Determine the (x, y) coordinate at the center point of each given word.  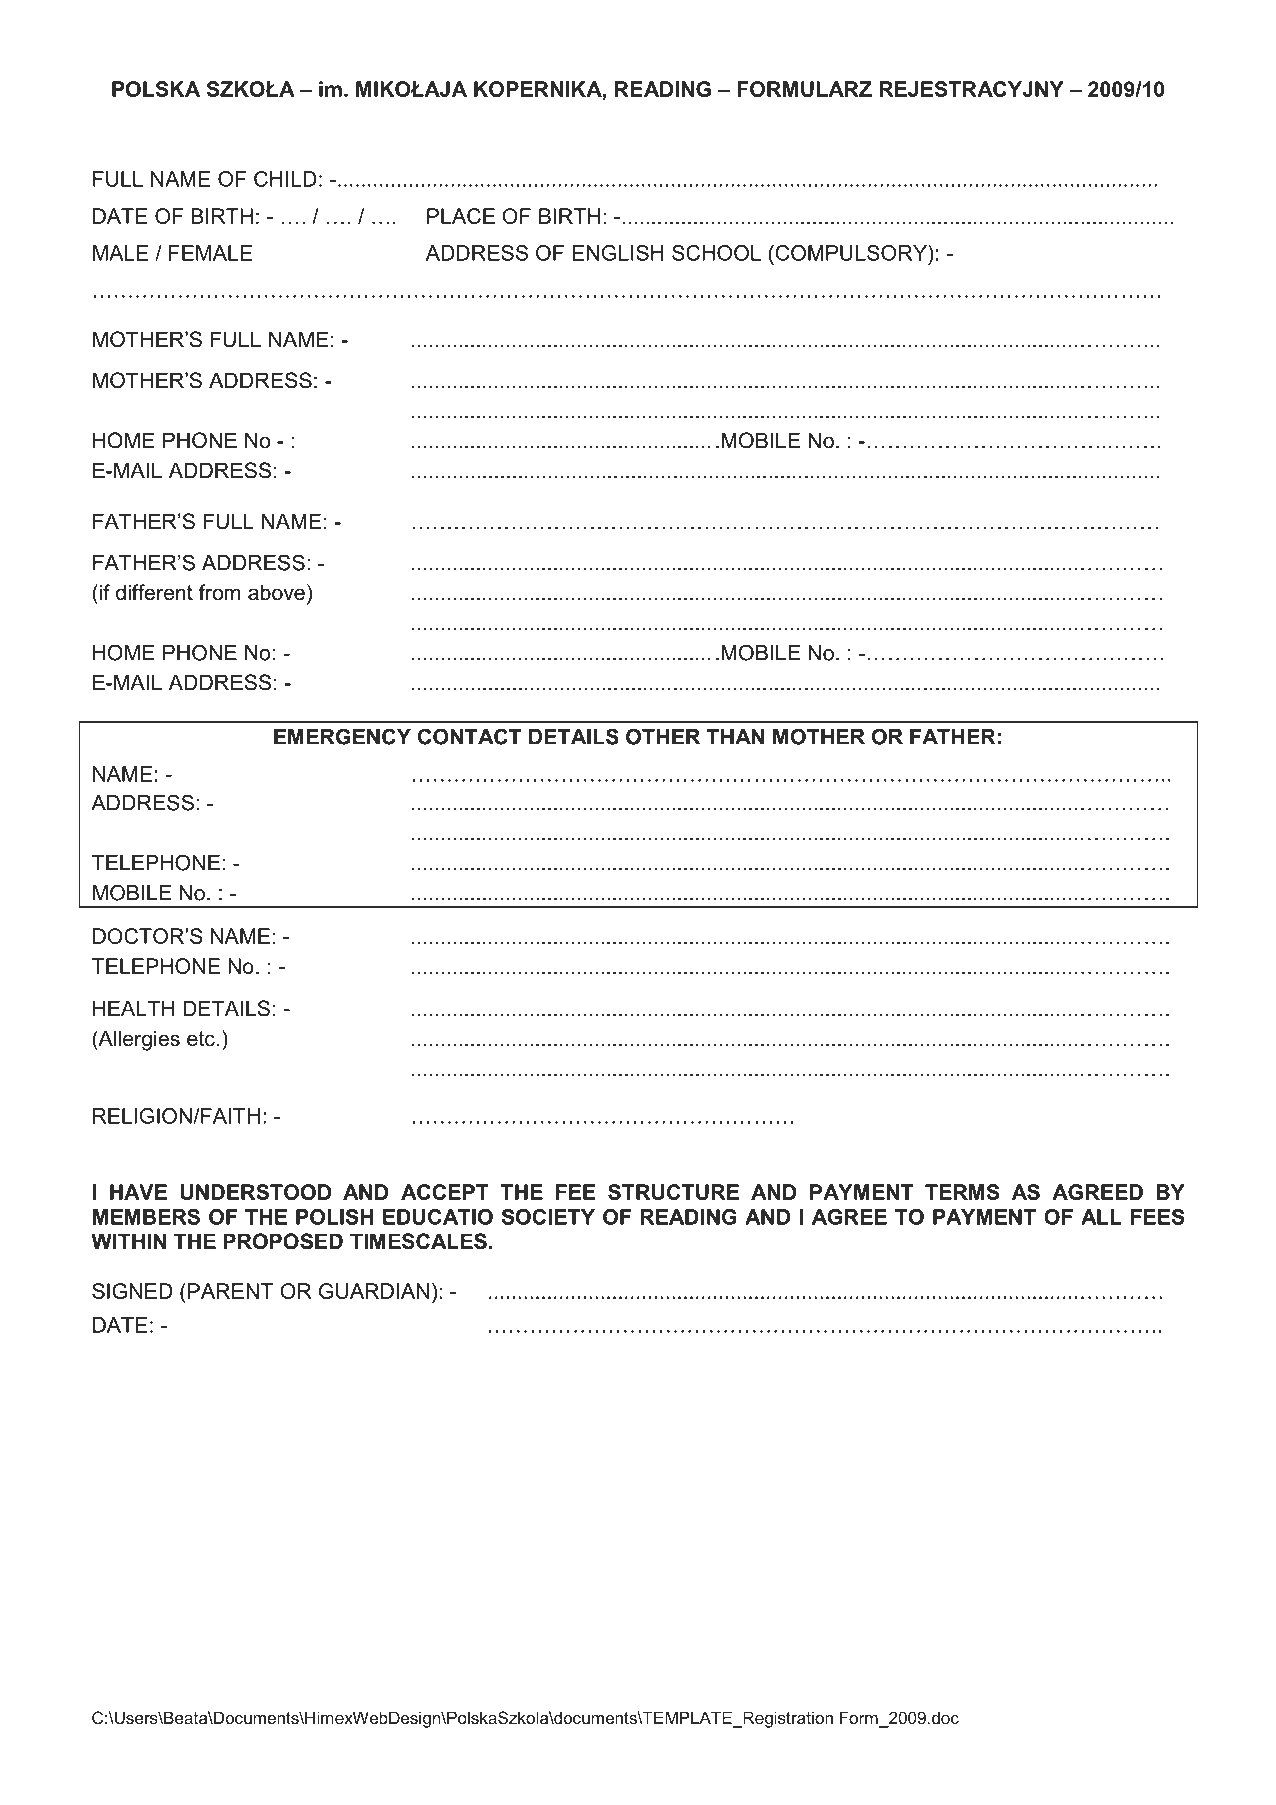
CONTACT (469, 736)
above (276, 592)
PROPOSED (283, 1241)
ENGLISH (617, 253)
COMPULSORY (851, 253)
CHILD (285, 179)
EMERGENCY (342, 736)
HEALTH (133, 1008)
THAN (735, 737)
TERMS (962, 1192)
